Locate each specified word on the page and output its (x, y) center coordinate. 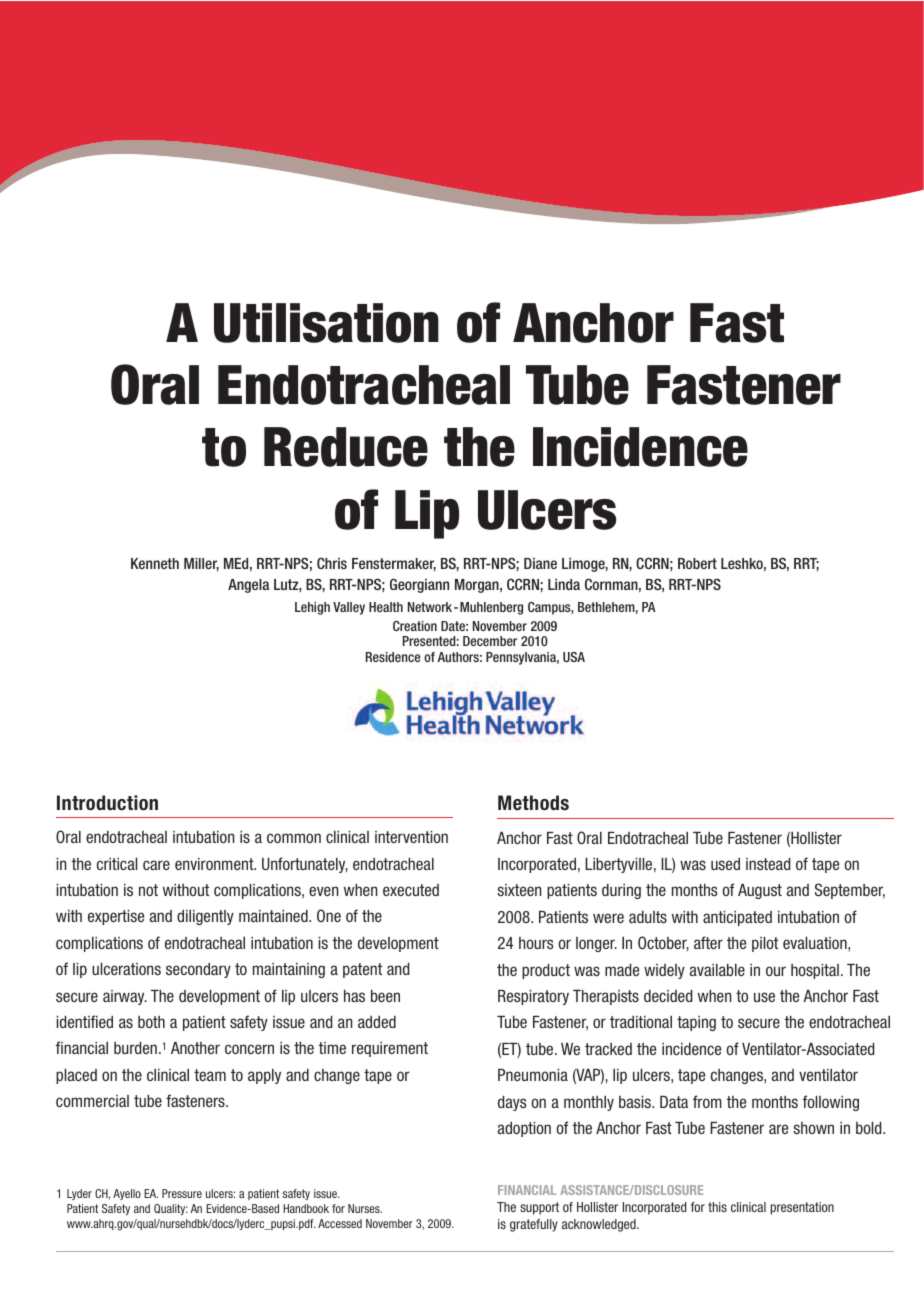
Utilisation (326, 323)
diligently (205, 917)
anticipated (737, 918)
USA (574, 657)
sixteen (519, 890)
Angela (249, 586)
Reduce (346, 447)
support (539, 1208)
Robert (697, 563)
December (490, 641)
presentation (802, 1208)
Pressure (182, 1193)
